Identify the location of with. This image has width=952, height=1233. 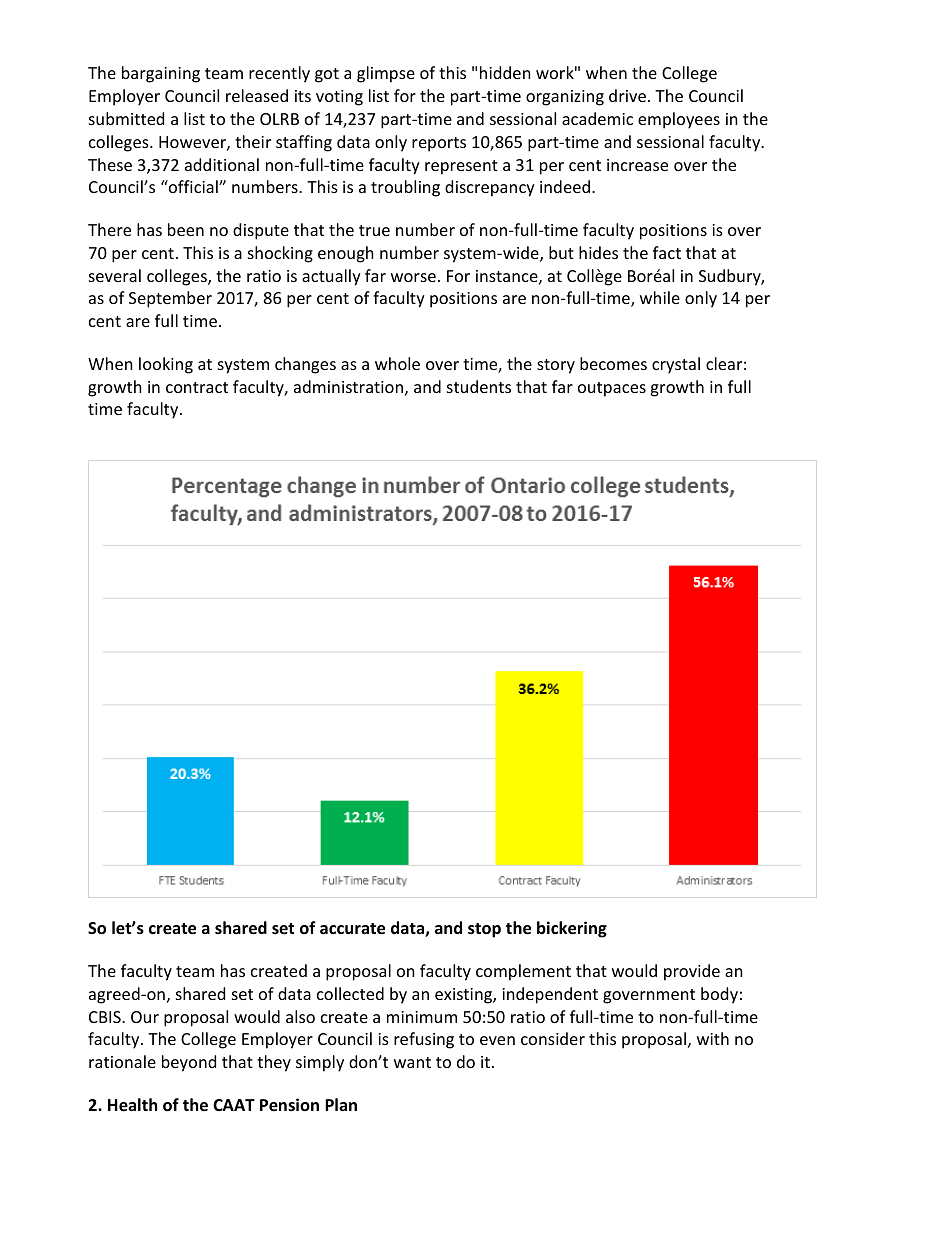
(713, 1038).
